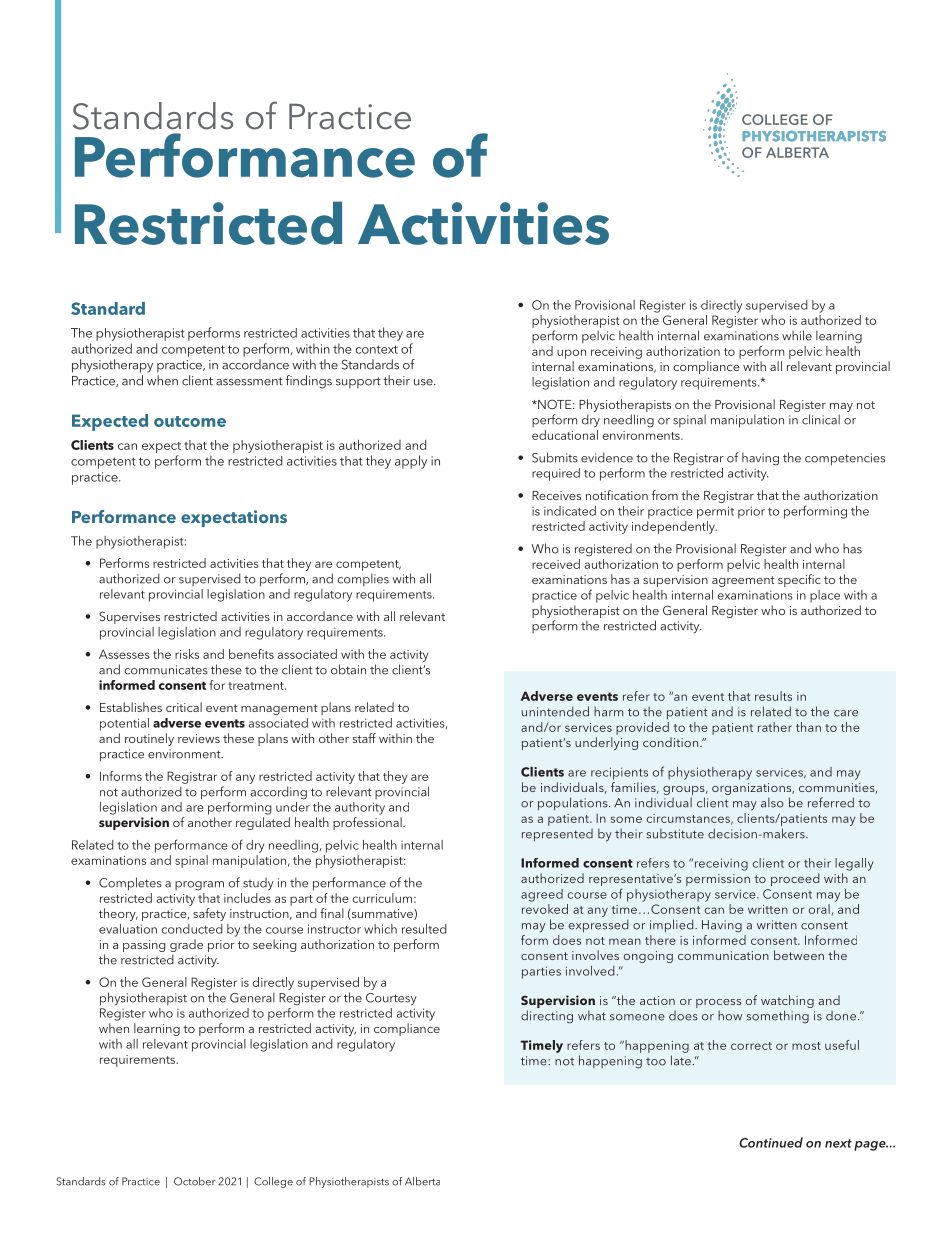 Image resolution: width=952 pixels, height=1233 pixels. Describe the element at coordinates (194, 1181) in the document. I see `October` at that location.
